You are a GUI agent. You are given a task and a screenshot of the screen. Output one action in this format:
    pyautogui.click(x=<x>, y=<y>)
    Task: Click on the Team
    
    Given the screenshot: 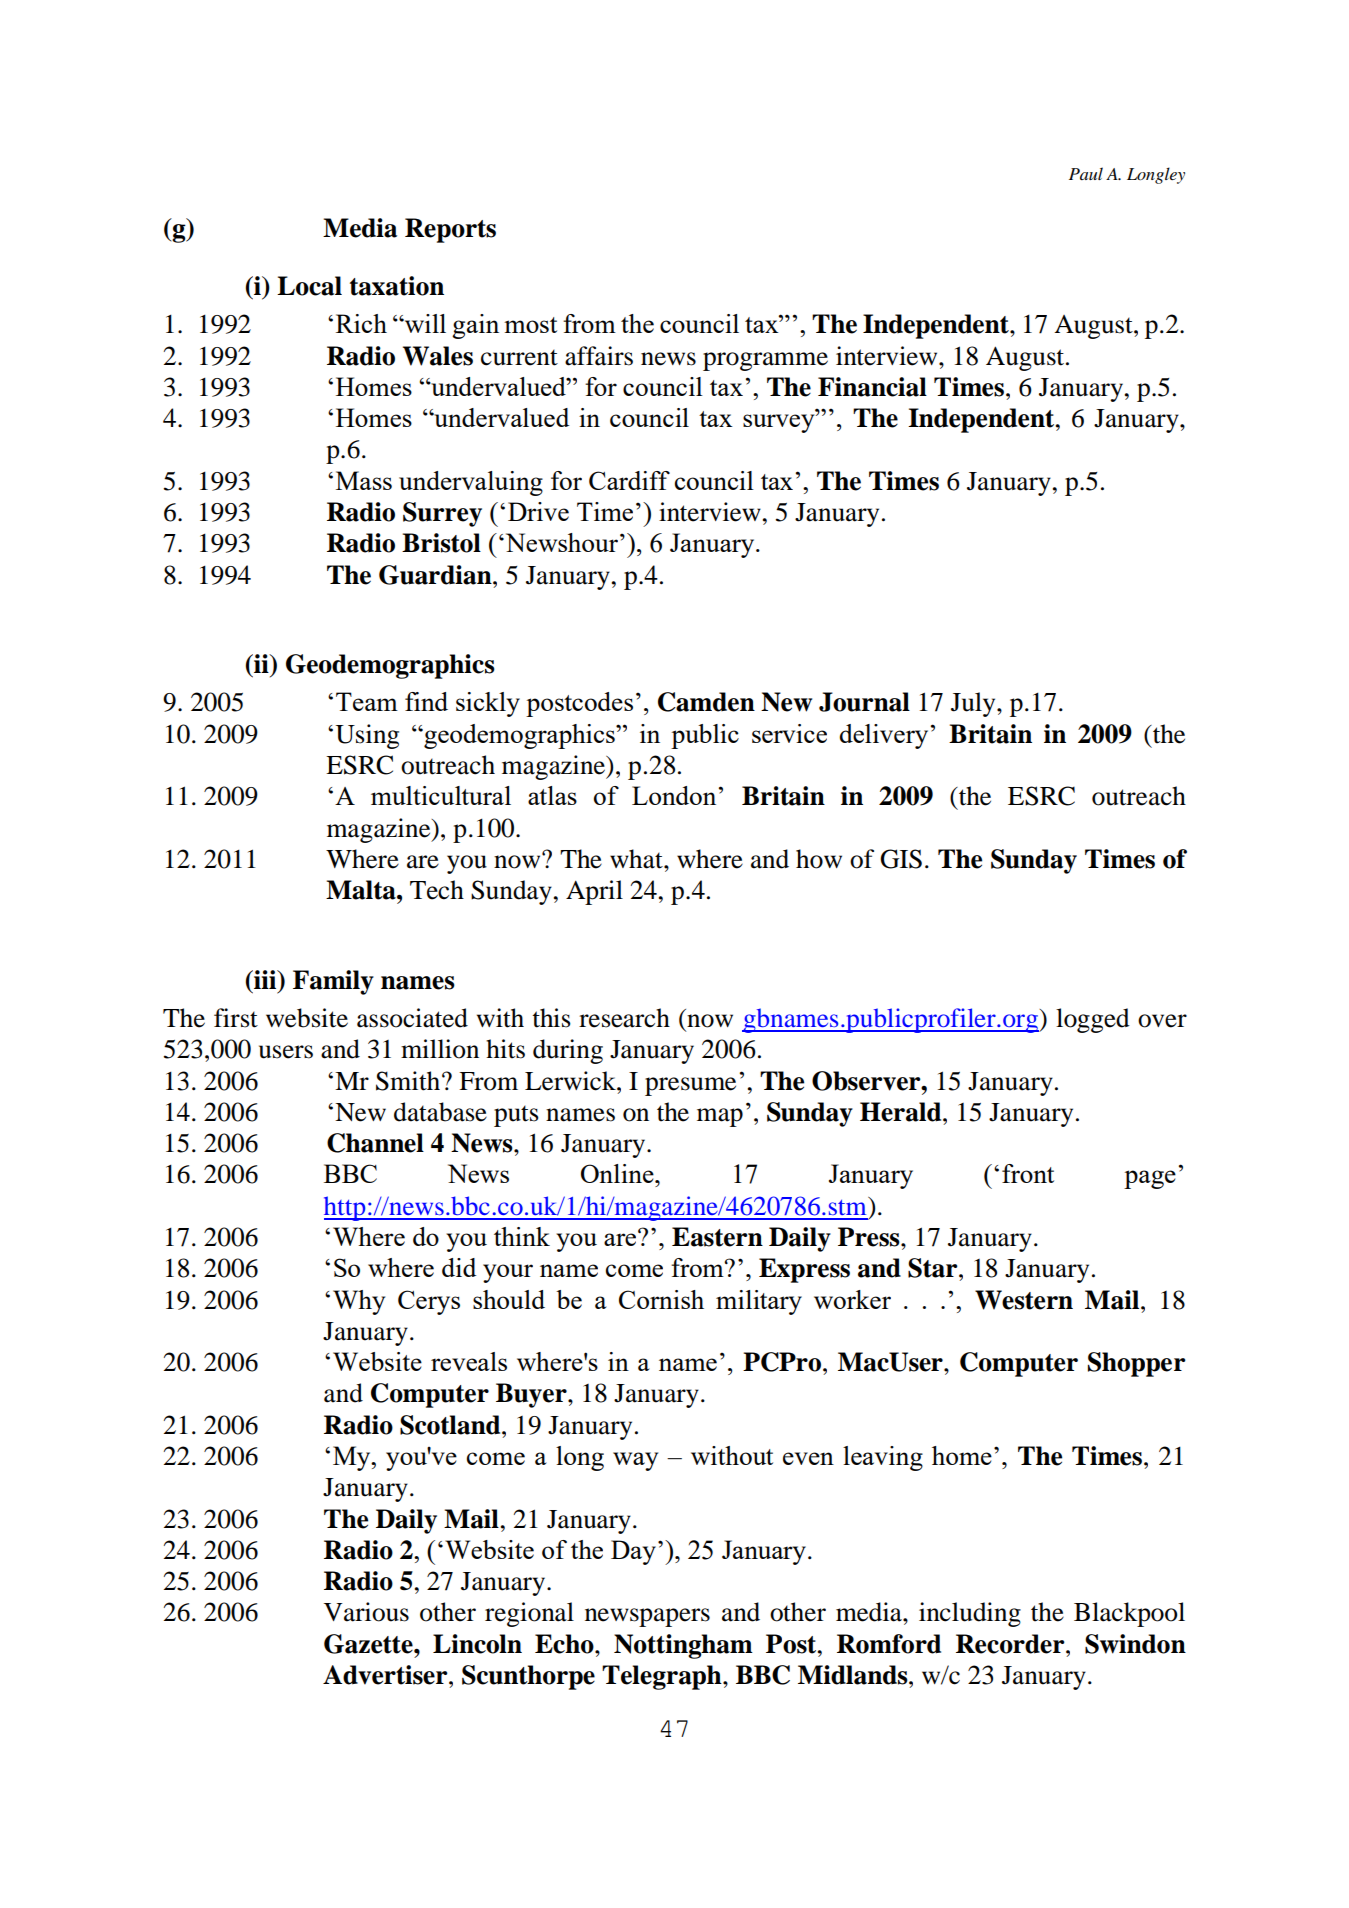 What is the action you would take?
    pyautogui.click(x=367, y=701)
